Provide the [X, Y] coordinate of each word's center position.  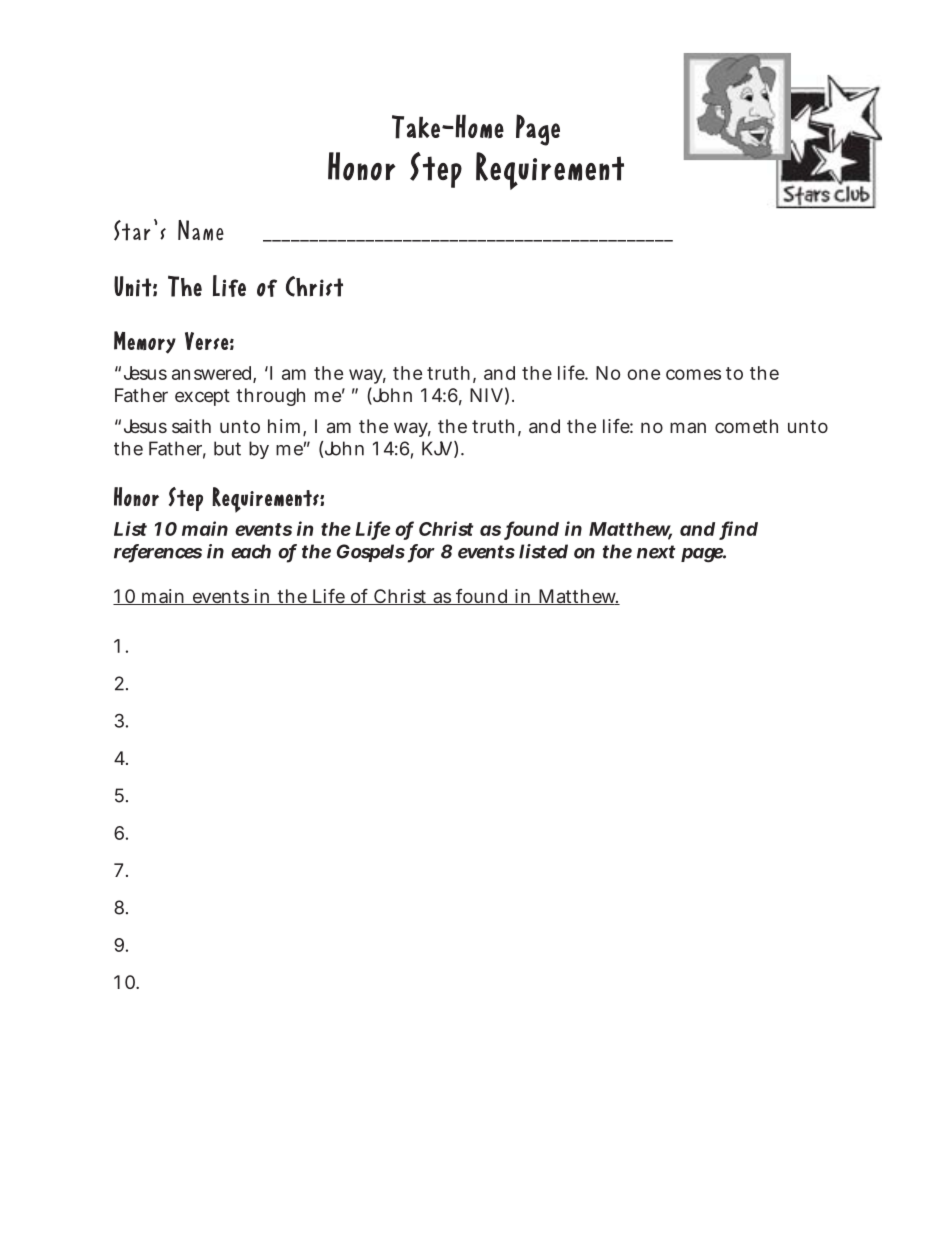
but [227, 448]
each [251, 551]
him [284, 426]
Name [201, 230]
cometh [746, 426]
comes [693, 374]
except [202, 397]
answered [213, 374]
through [270, 397]
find [739, 529]
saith [191, 426]
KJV [437, 448]
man [688, 427]
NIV [486, 395]
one [643, 374]
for [421, 552]
